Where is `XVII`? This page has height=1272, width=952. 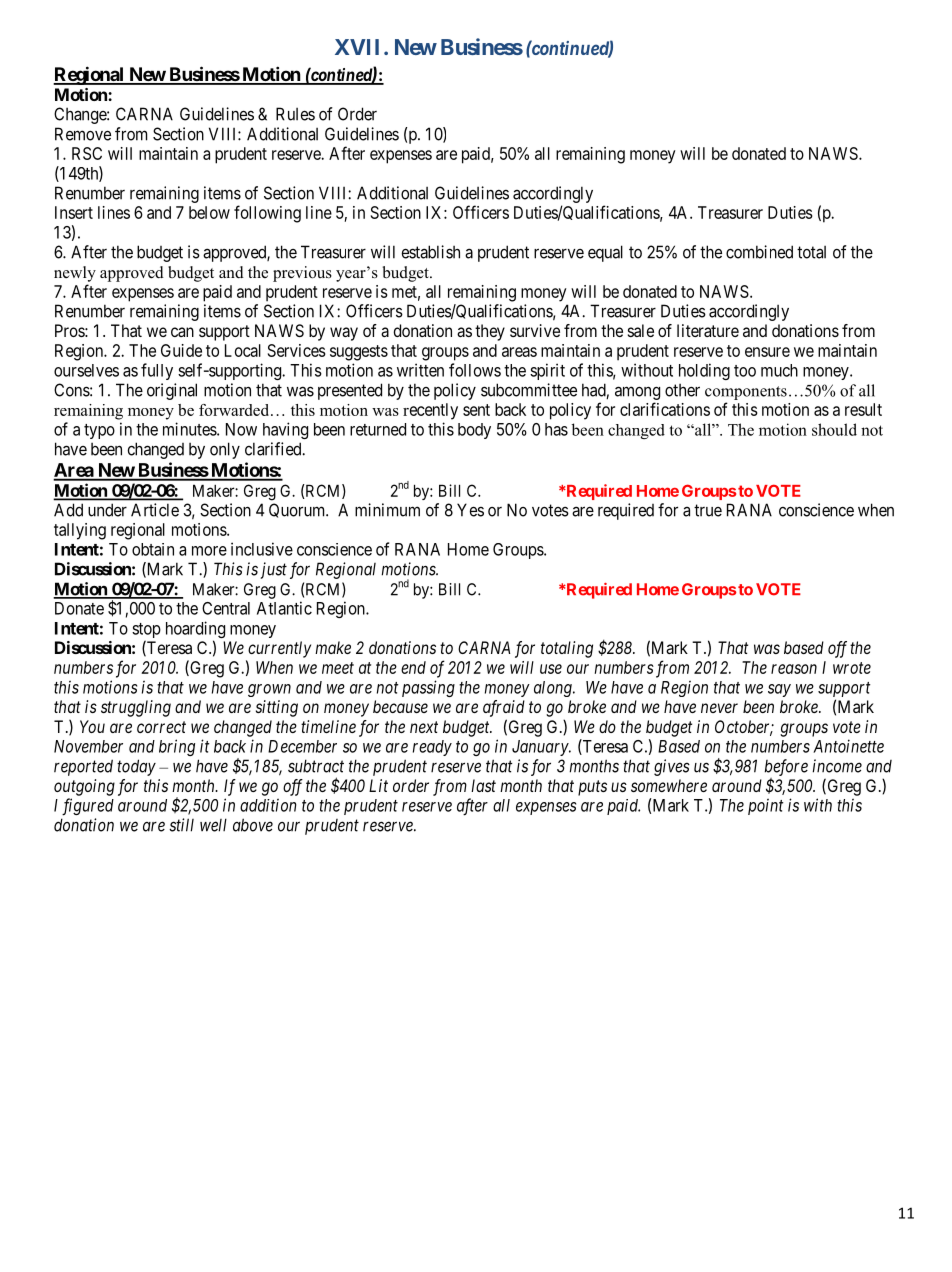 XVII is located at coordinates (357, 47).
